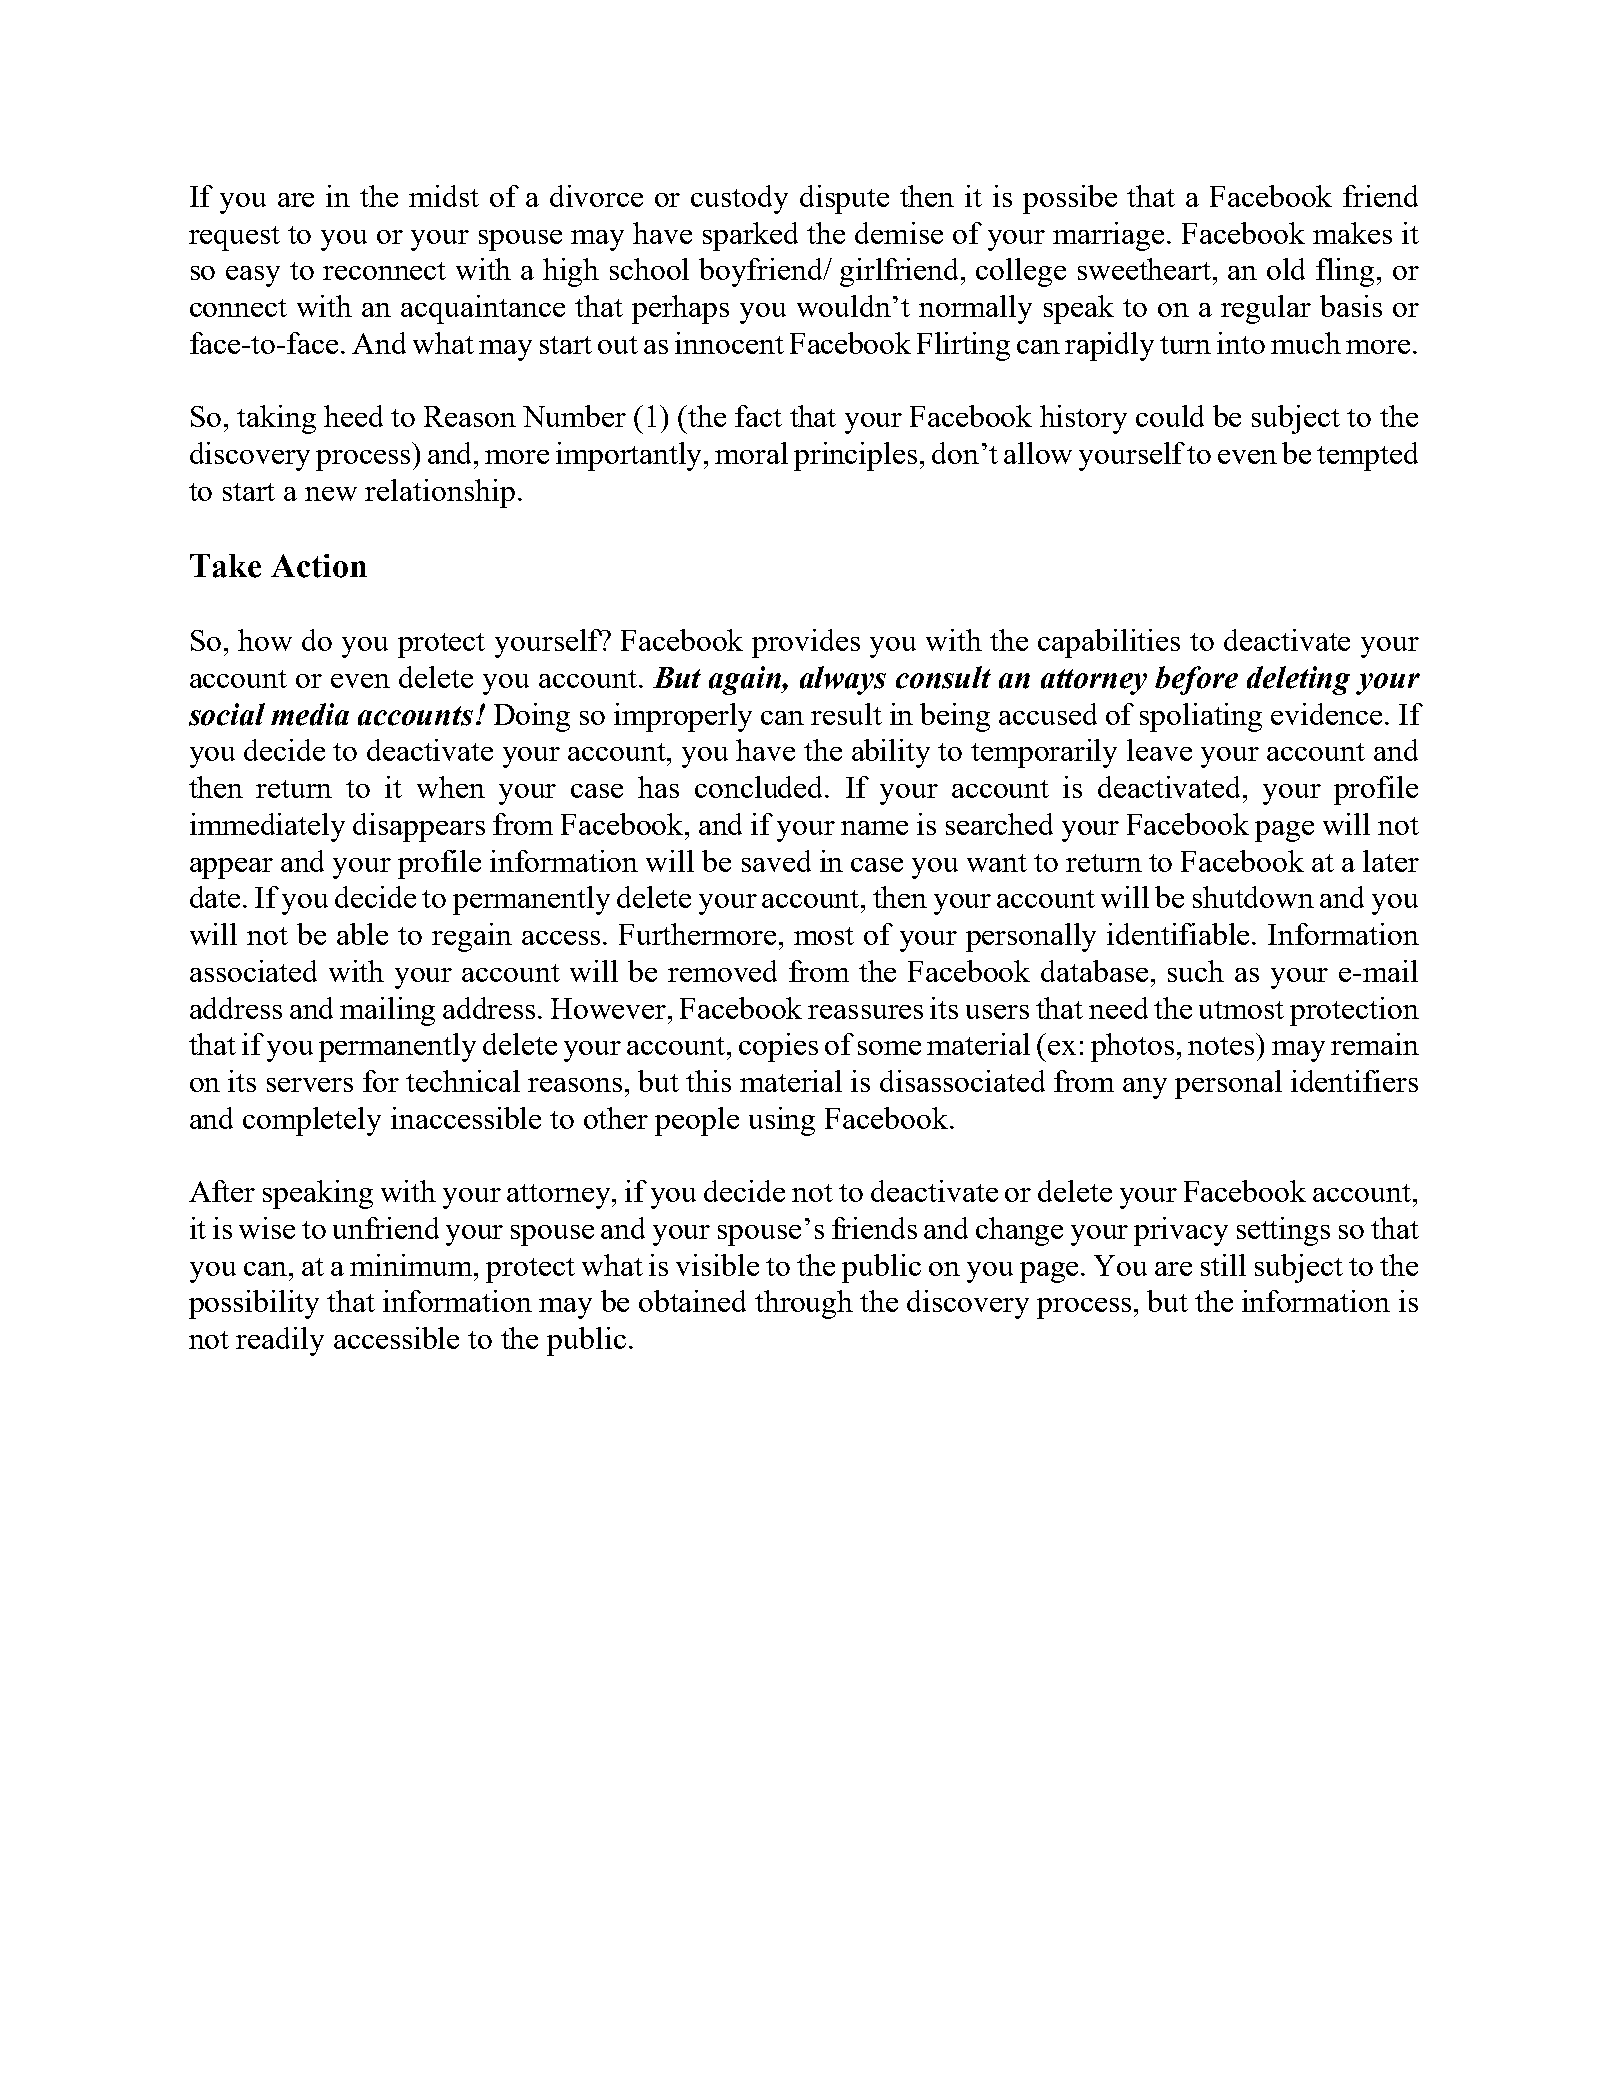 This image has width=1608, height=2081. I want to click on leave, so click(1159, 750).
